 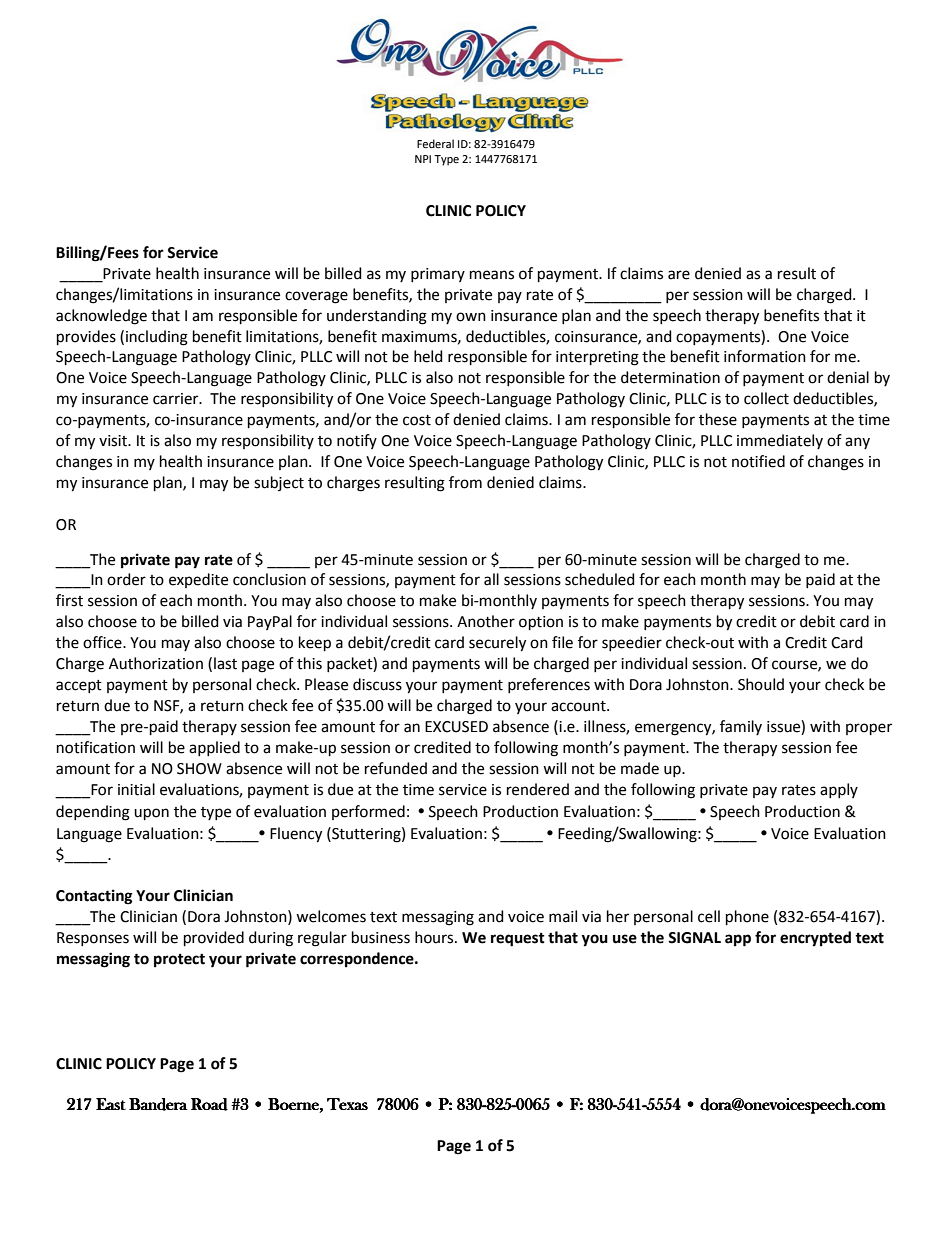 What do you see at coordinates (198, 580) in the page?
I see `expedite` at bounding box center [198, 580].
